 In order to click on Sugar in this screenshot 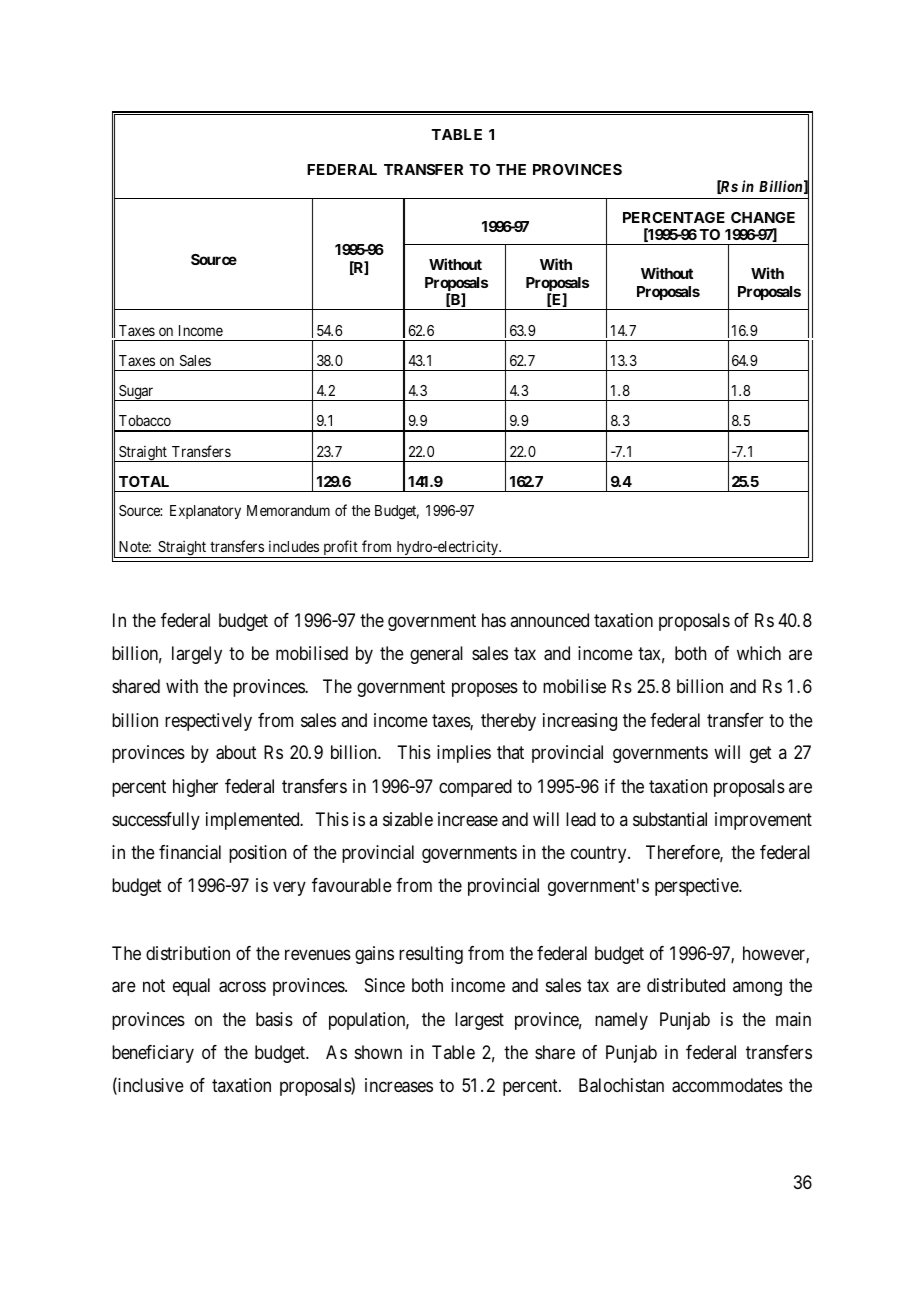, I will do `click(137, 393)`.
